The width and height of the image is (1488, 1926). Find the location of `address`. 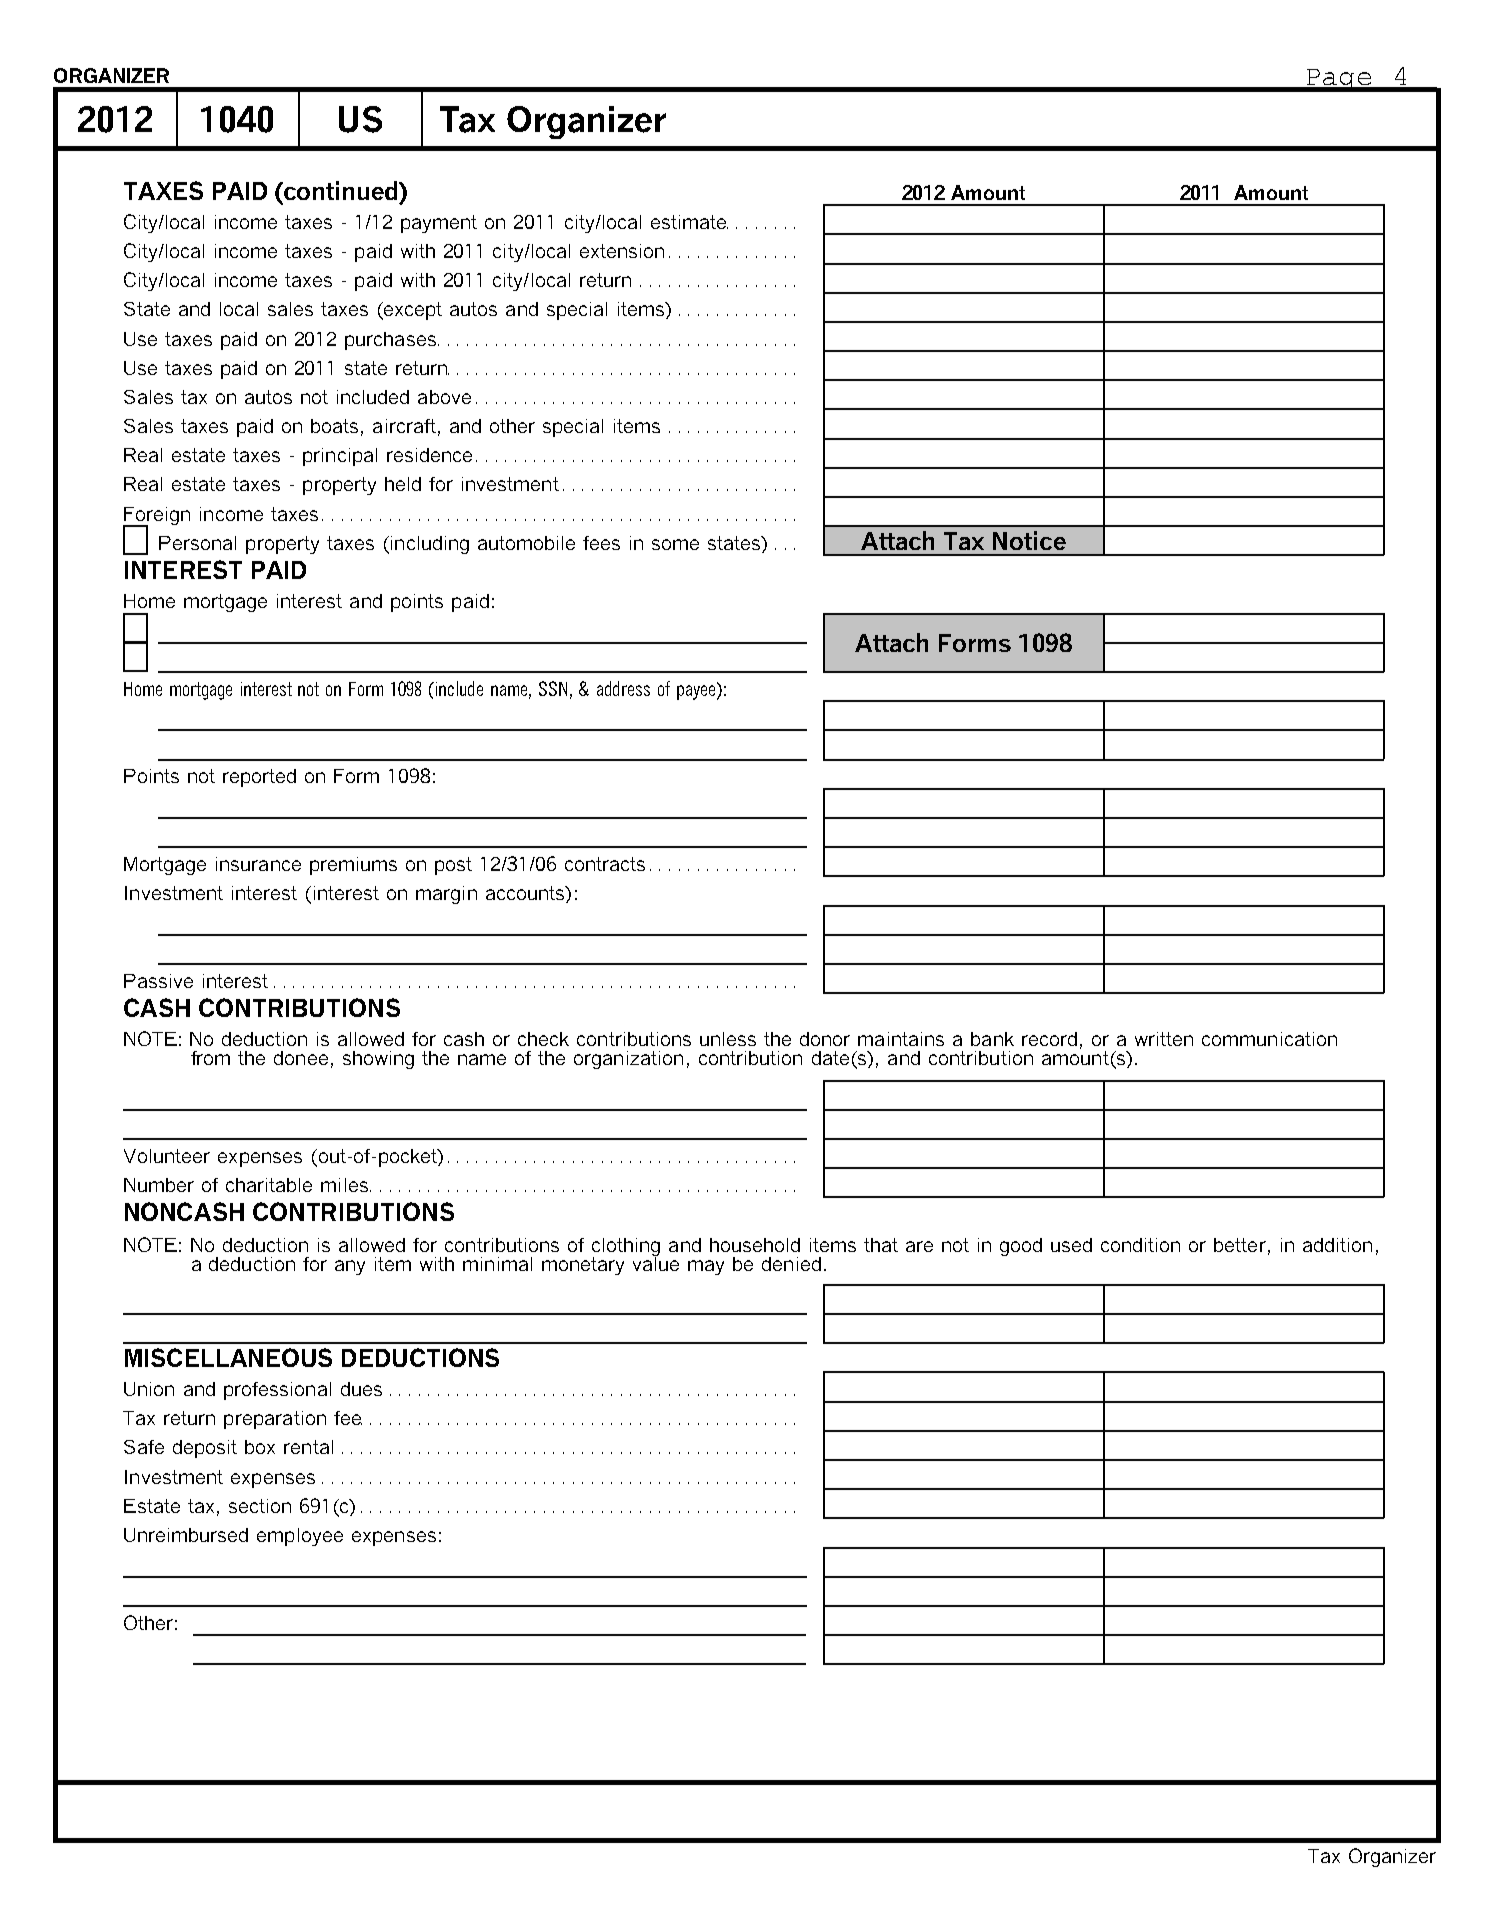

address is located at coordinates (623, 688).
